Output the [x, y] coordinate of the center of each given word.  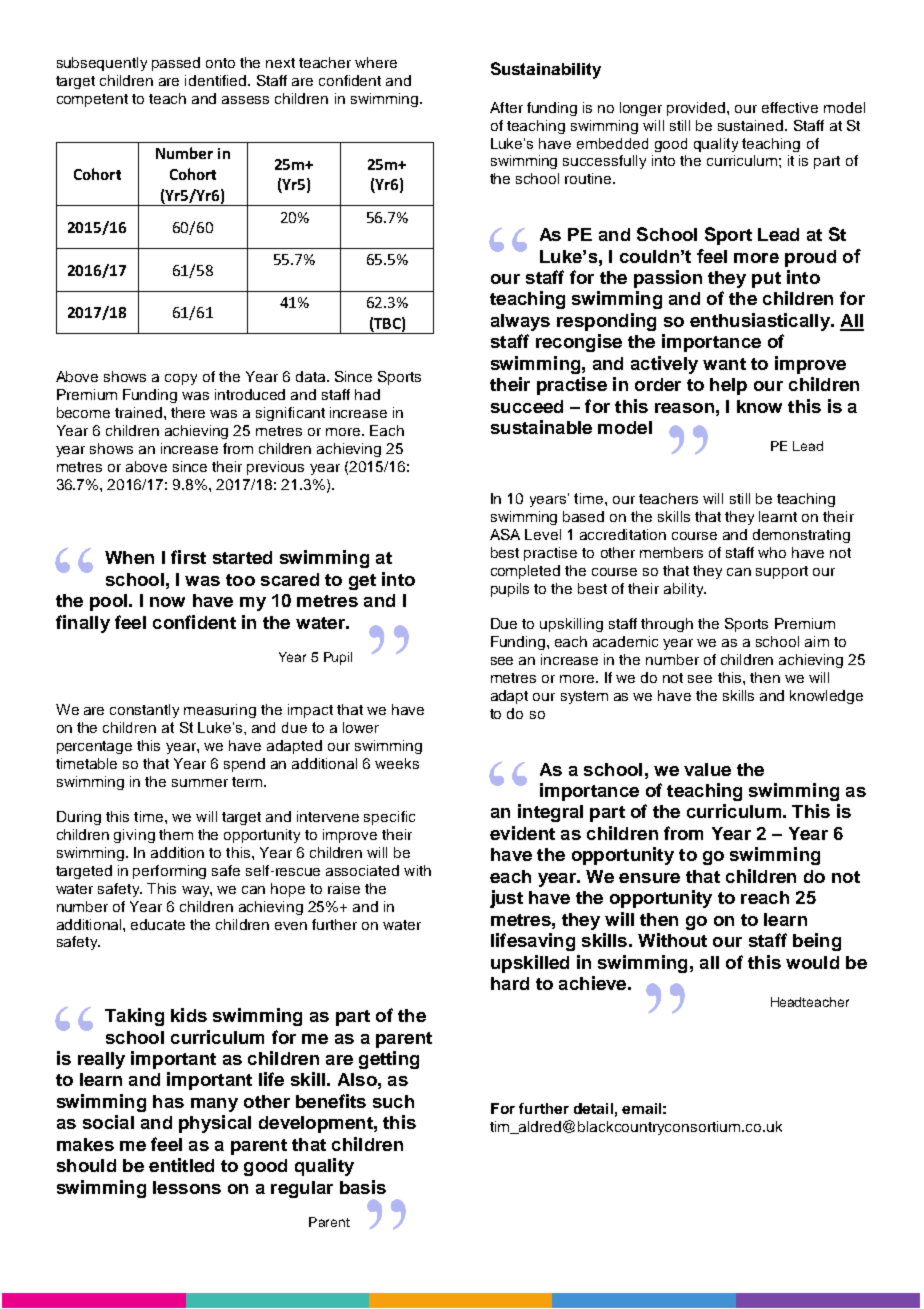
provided [697, 109]
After [506, 107]
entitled [181, 1165]
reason [684, 408]
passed [176, 64]
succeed [527, 406]
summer [200, 783]
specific [389, 818]
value [707, 769]
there [188, 412]
